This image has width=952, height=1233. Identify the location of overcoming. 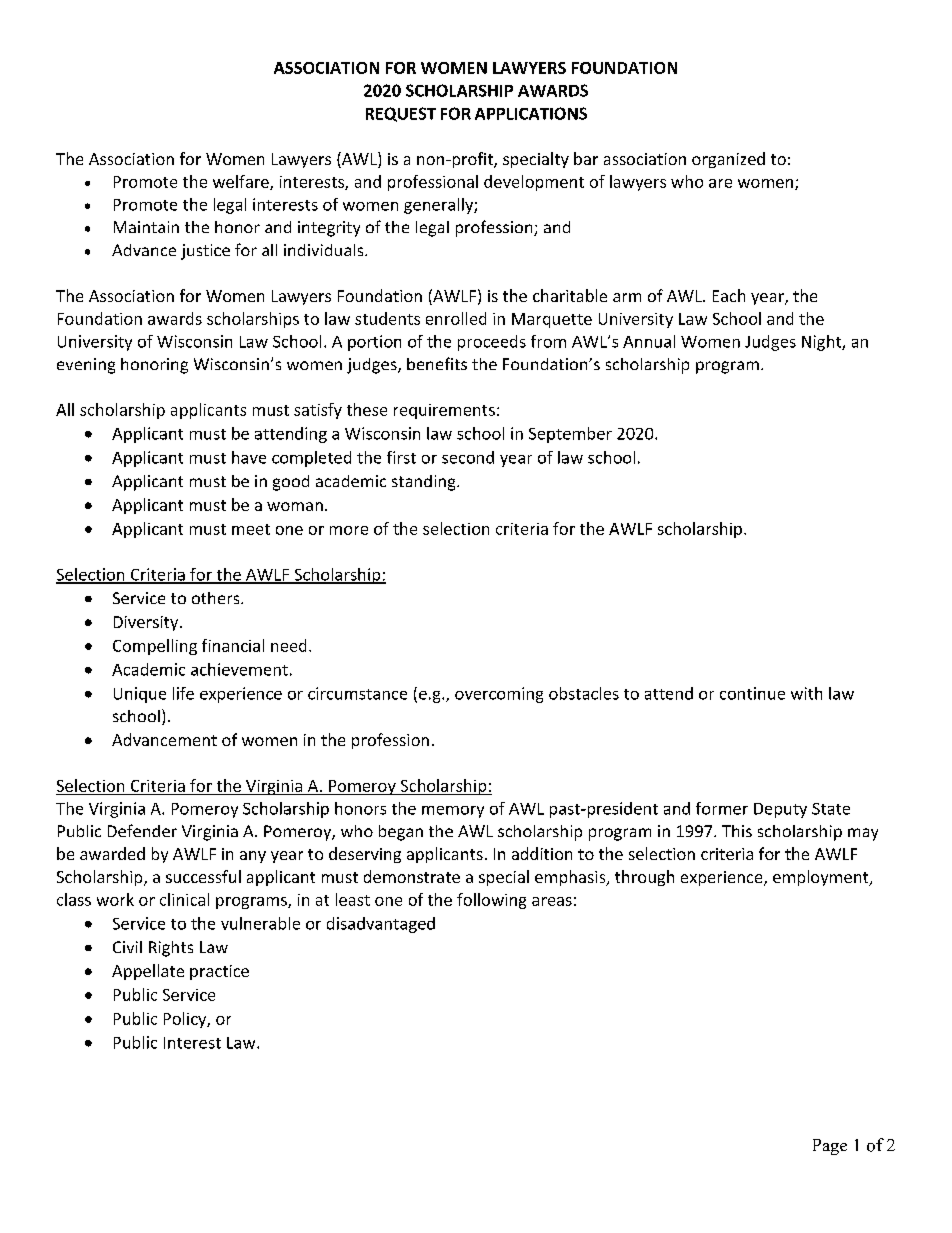
(499, 695).
